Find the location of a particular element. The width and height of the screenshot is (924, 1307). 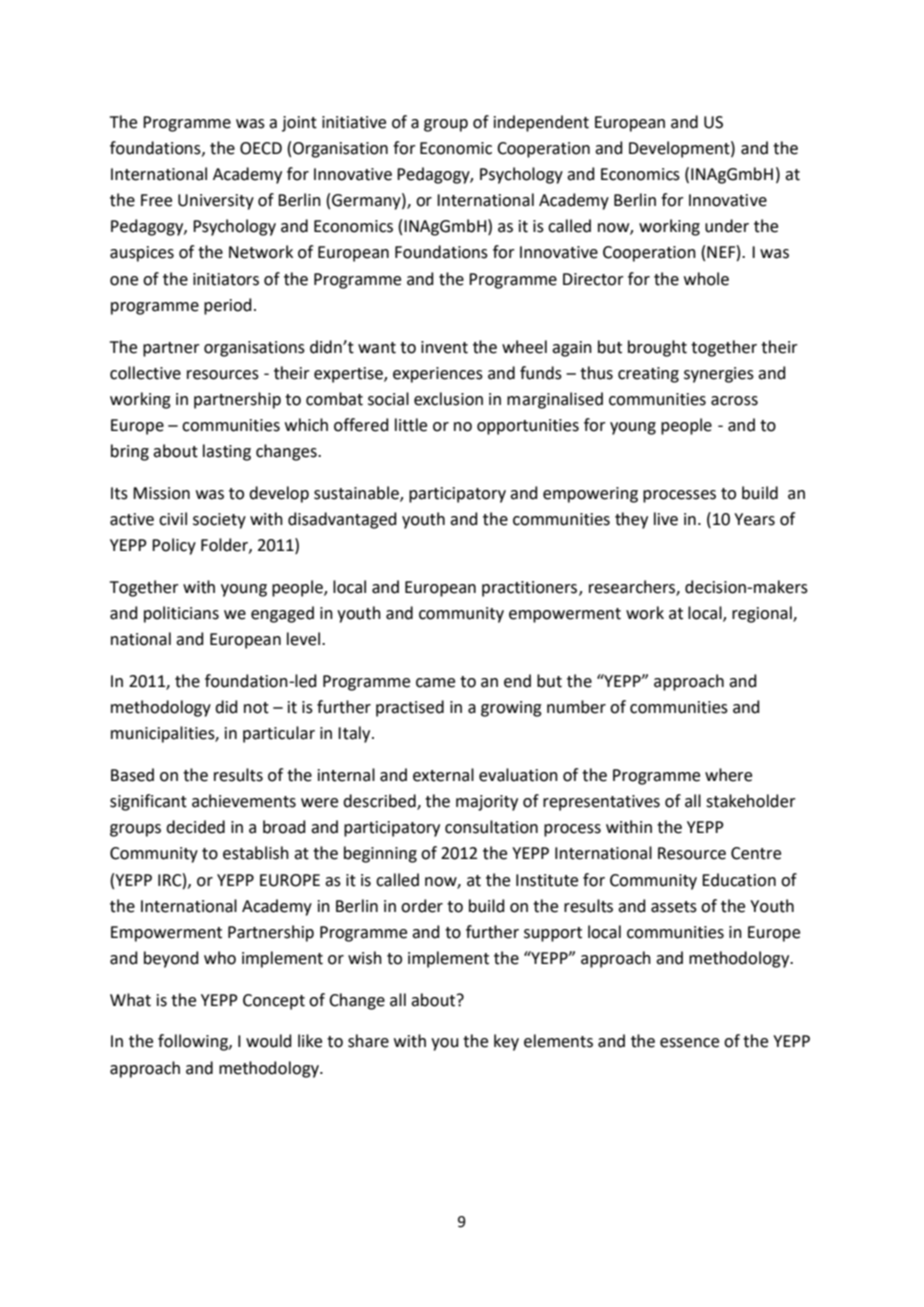

practitioners is located at coordinates (531, 589).
